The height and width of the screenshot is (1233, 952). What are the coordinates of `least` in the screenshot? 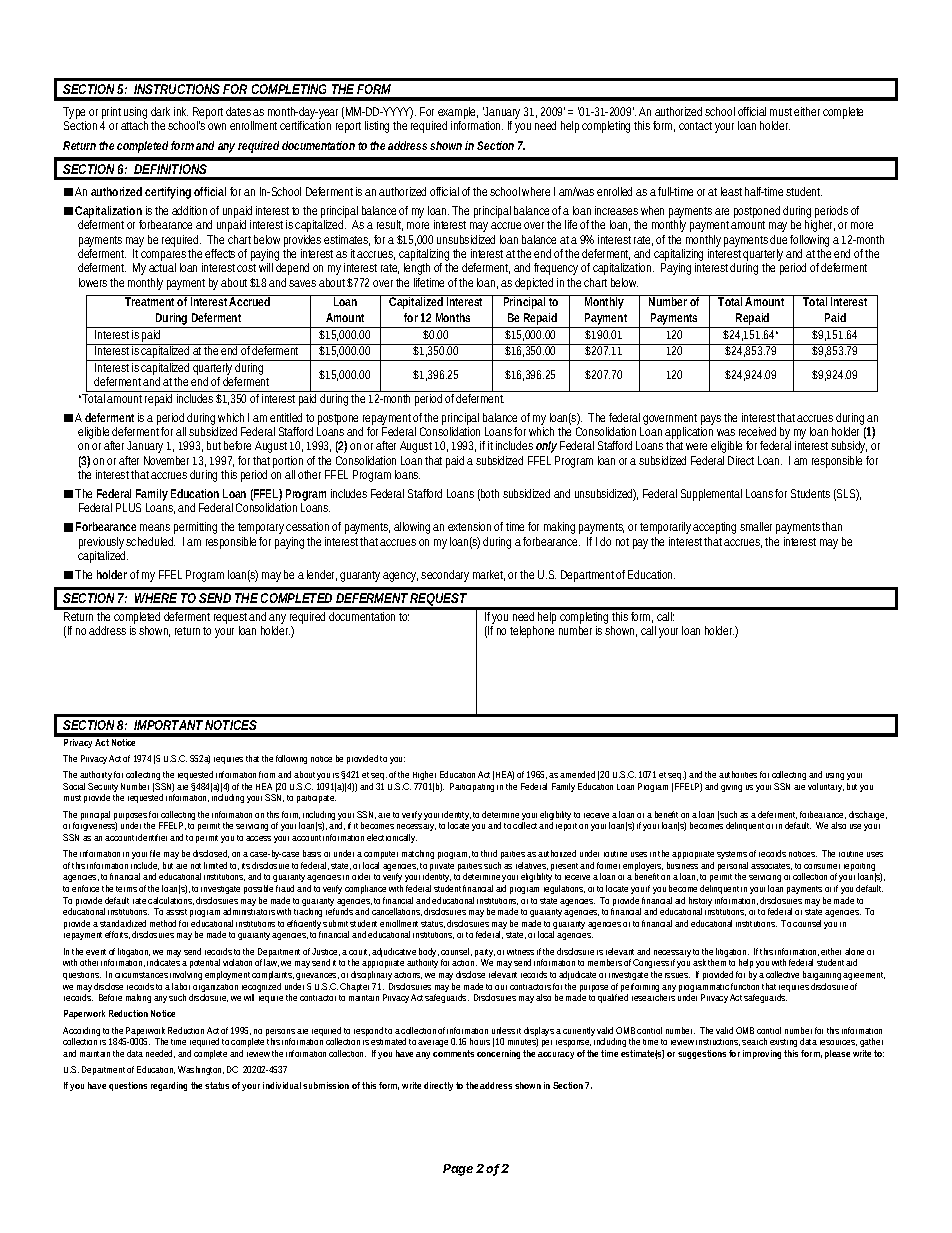 It's located at (731, 191).
